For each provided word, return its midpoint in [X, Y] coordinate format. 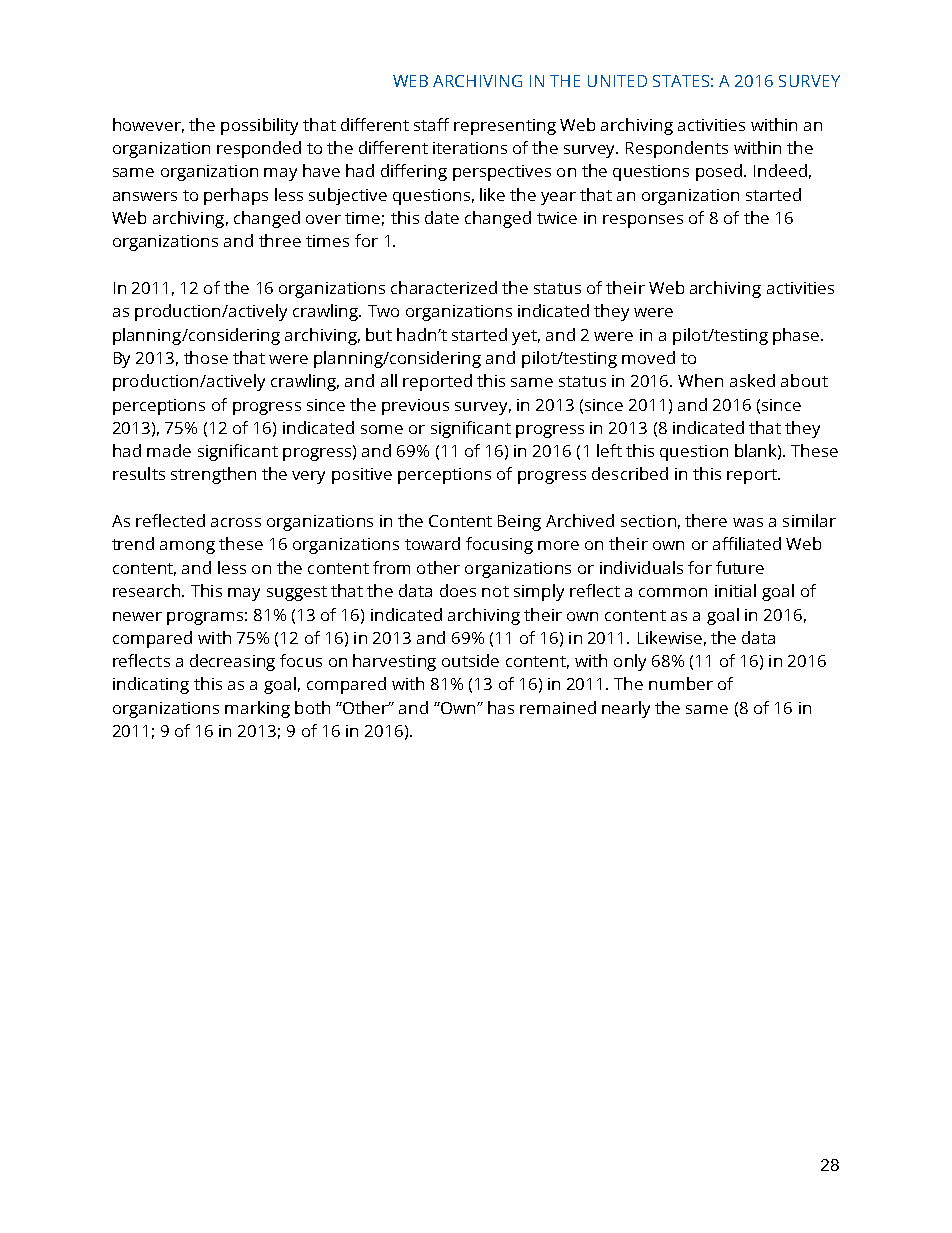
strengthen [213, 475]
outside [470, 660]
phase [797, 336]
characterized [444, 287]
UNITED [617, 81]
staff [431, 124]
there [706, 520]
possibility [259, 126]
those [206, 357]
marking [257, 709]
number [681, 683]
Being [519, 523]
